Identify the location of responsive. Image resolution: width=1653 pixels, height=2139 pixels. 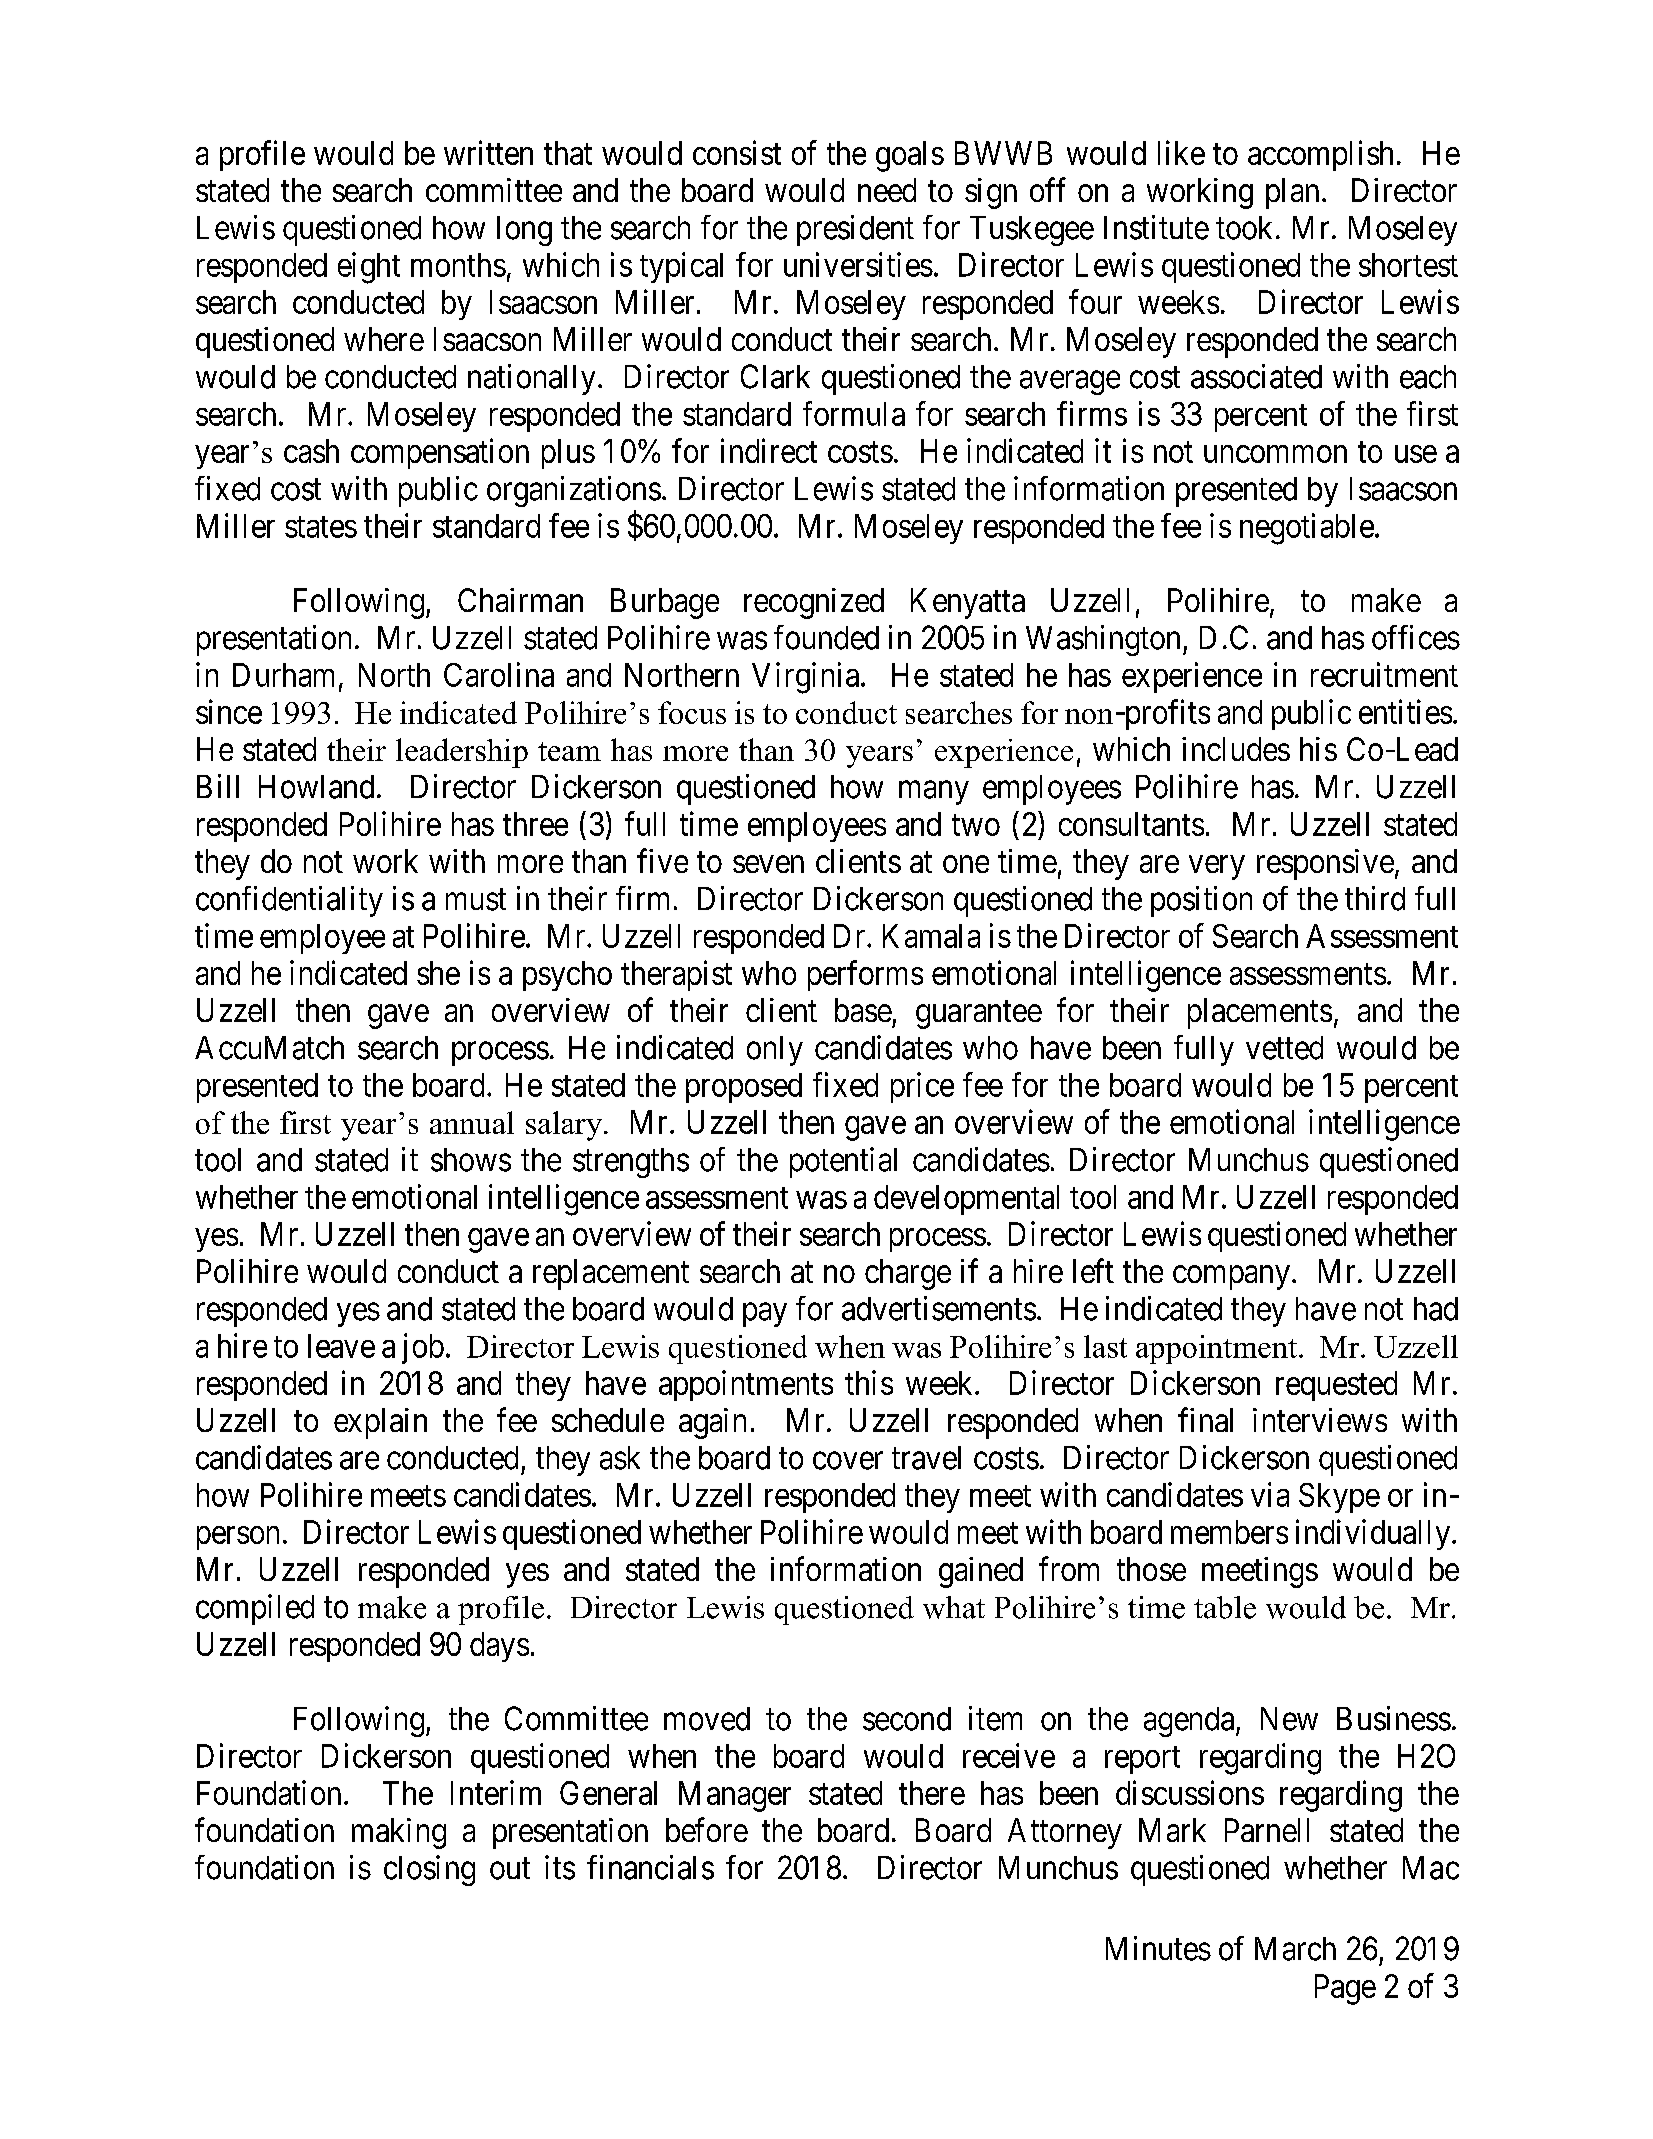
(1325, 864).
